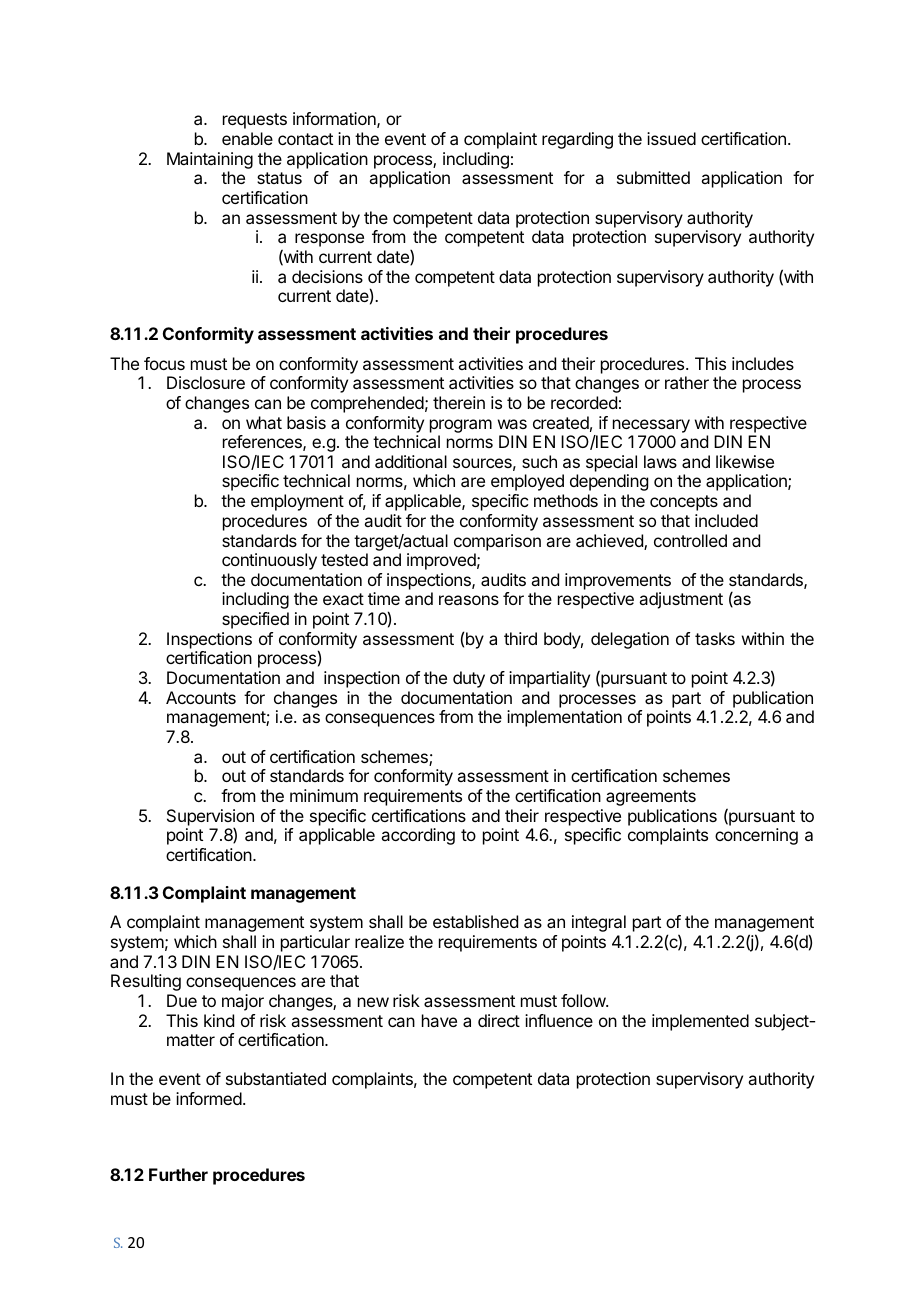 The width and height of the page is (924, 1308). Describe the element at coordinates (209, 1098) in the page. I see `informed` at that location.
